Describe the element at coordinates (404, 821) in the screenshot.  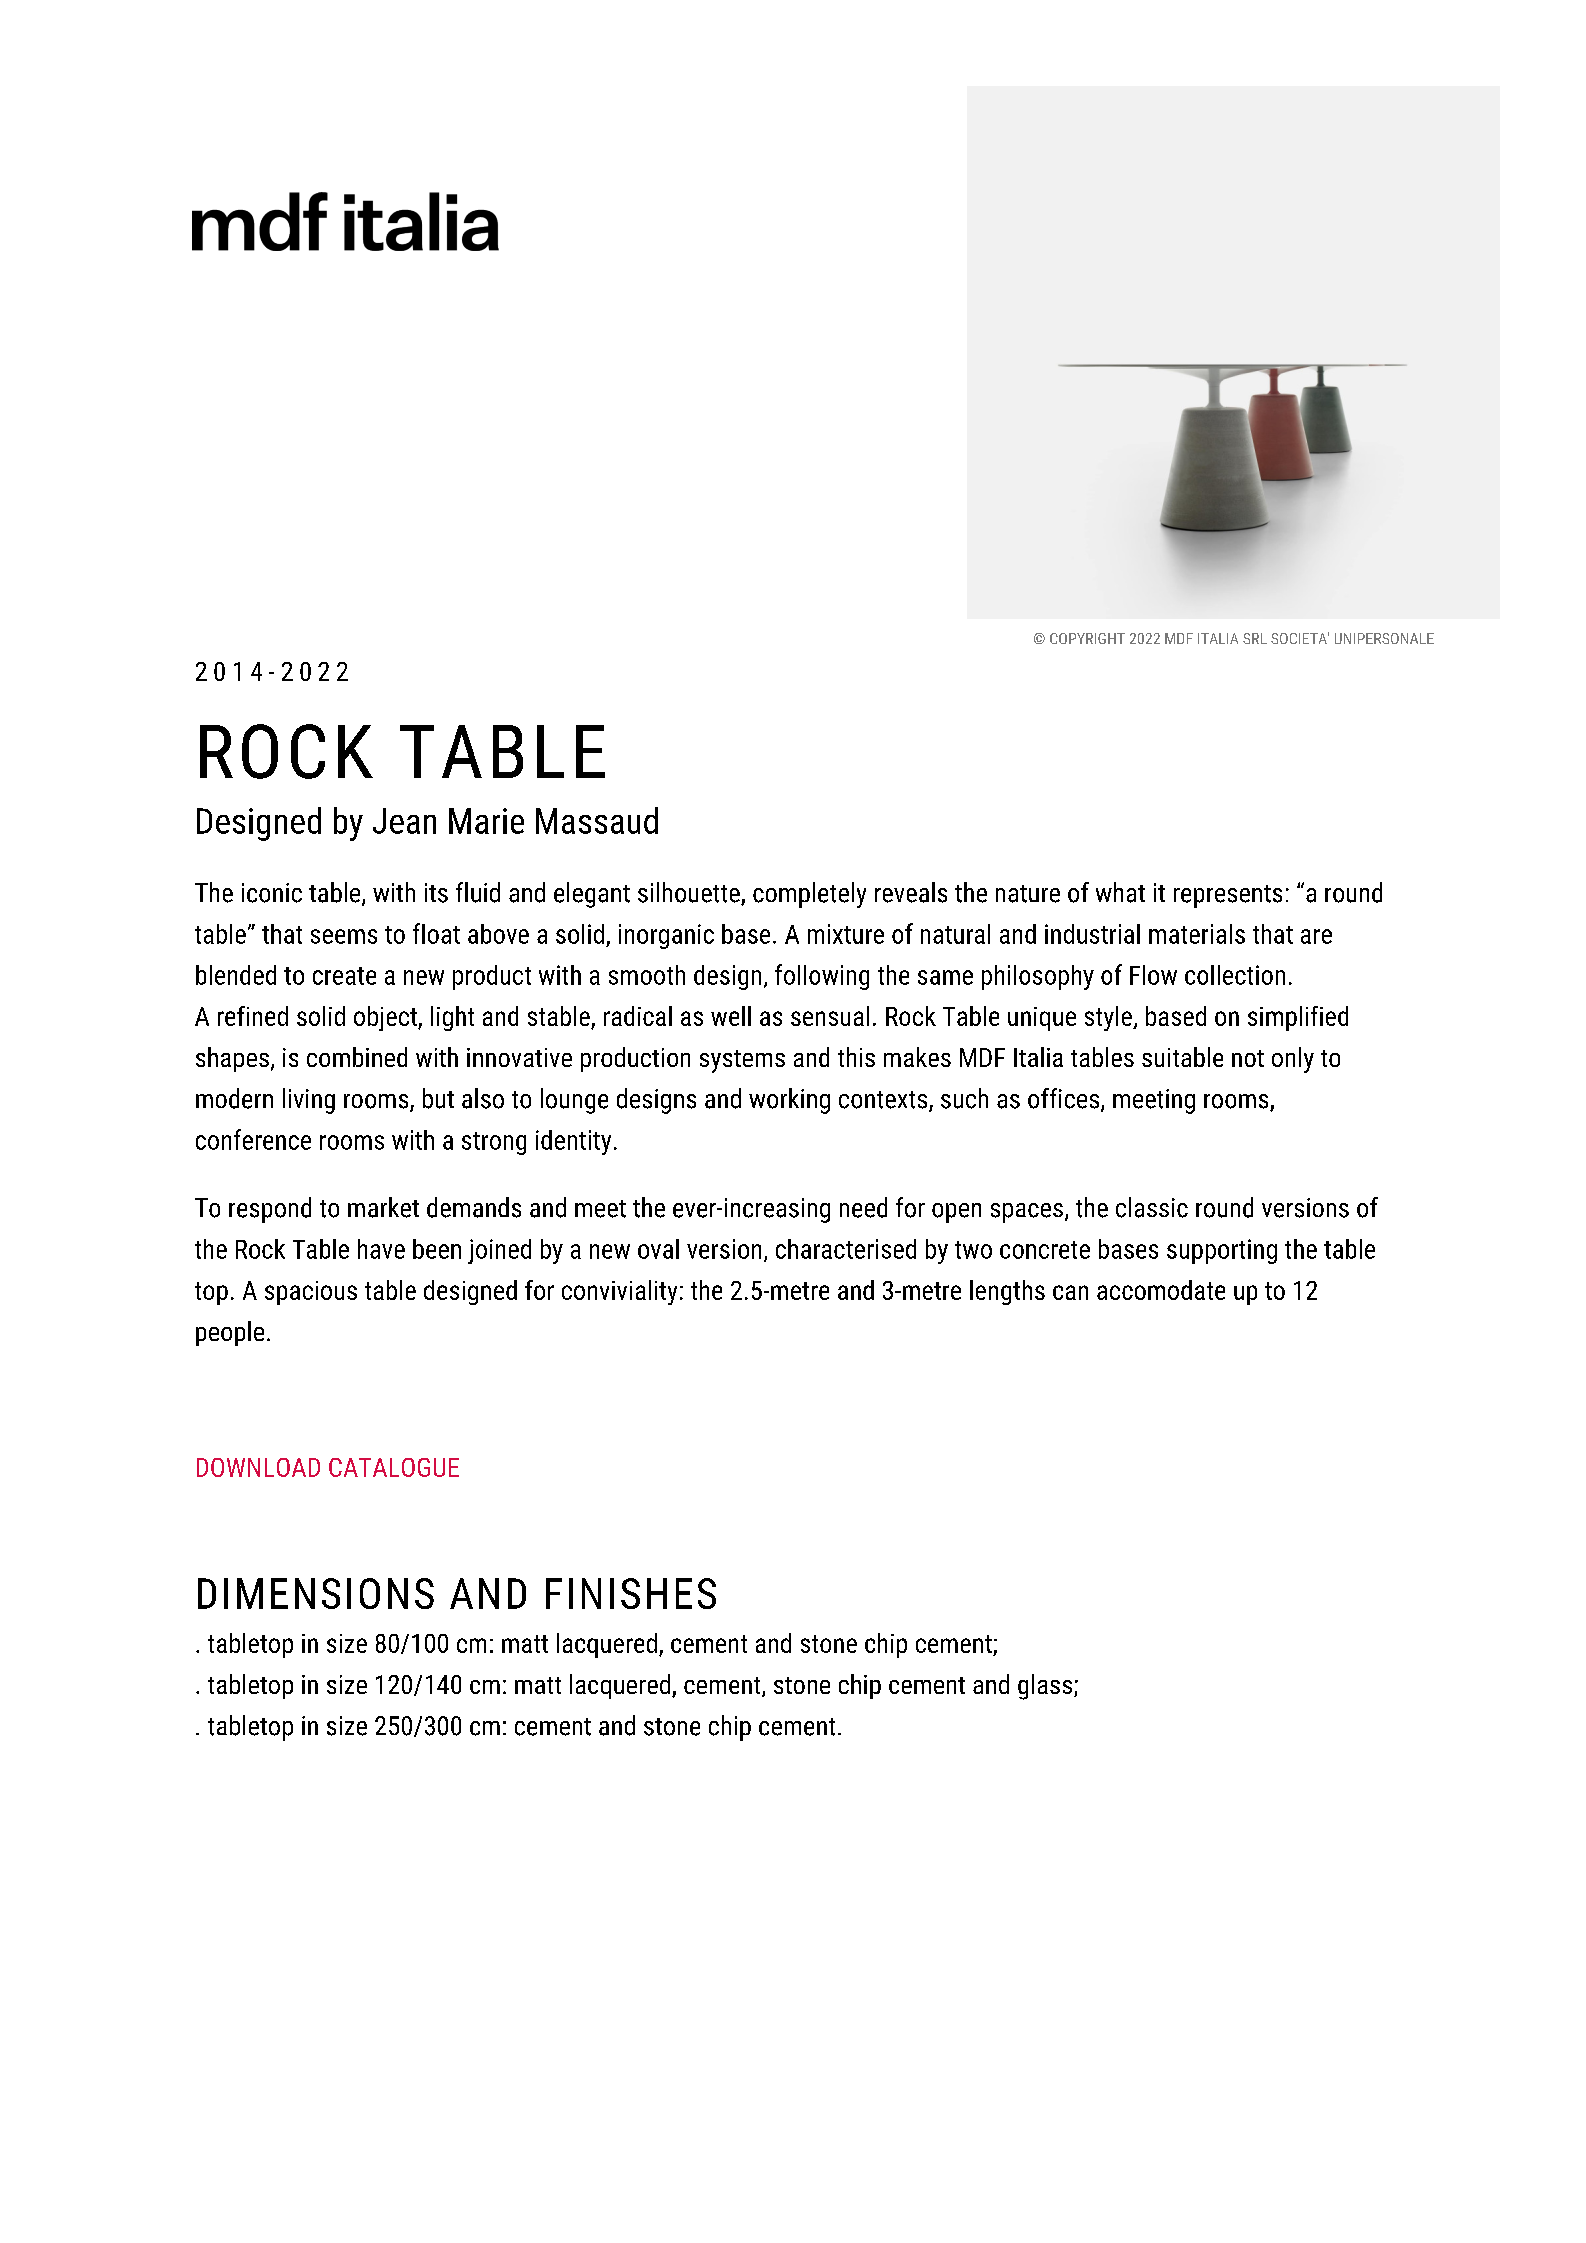
I see `Jean` at that location.
